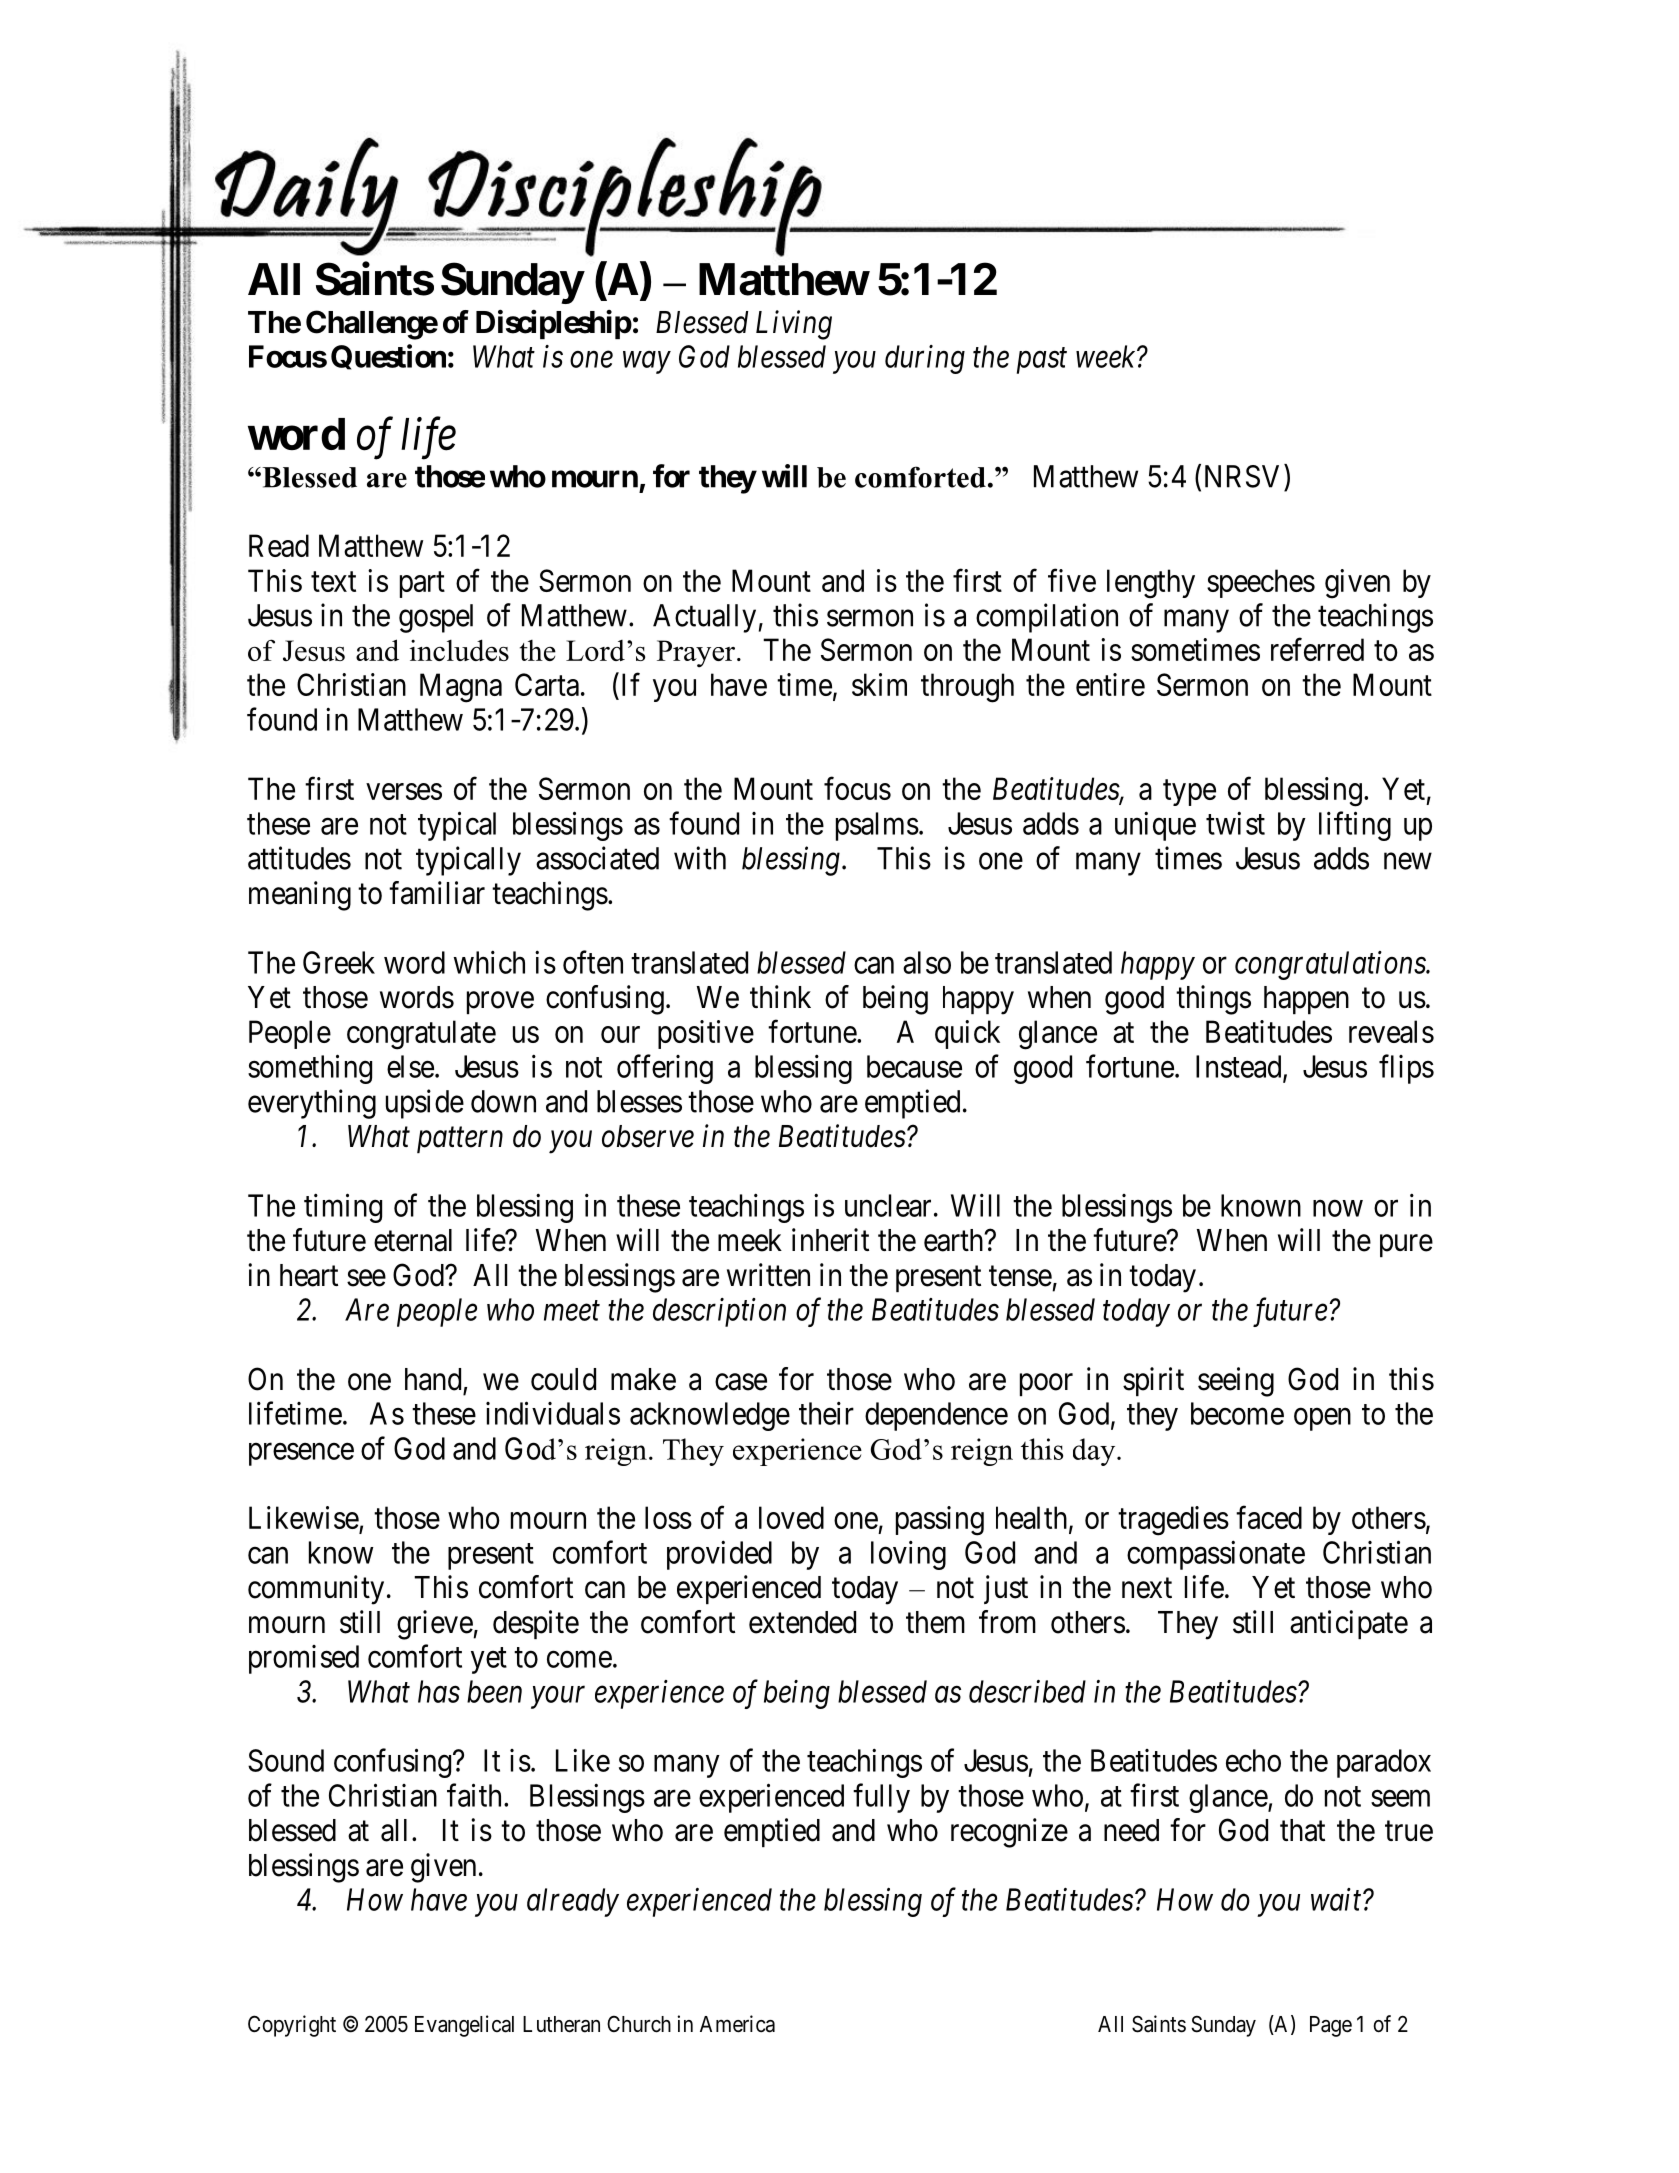 The height and width of the screenshot is (2173, 1679). Describe the element at coordinates (437, 893) in the screenshot. I see `familiar` at that location.
